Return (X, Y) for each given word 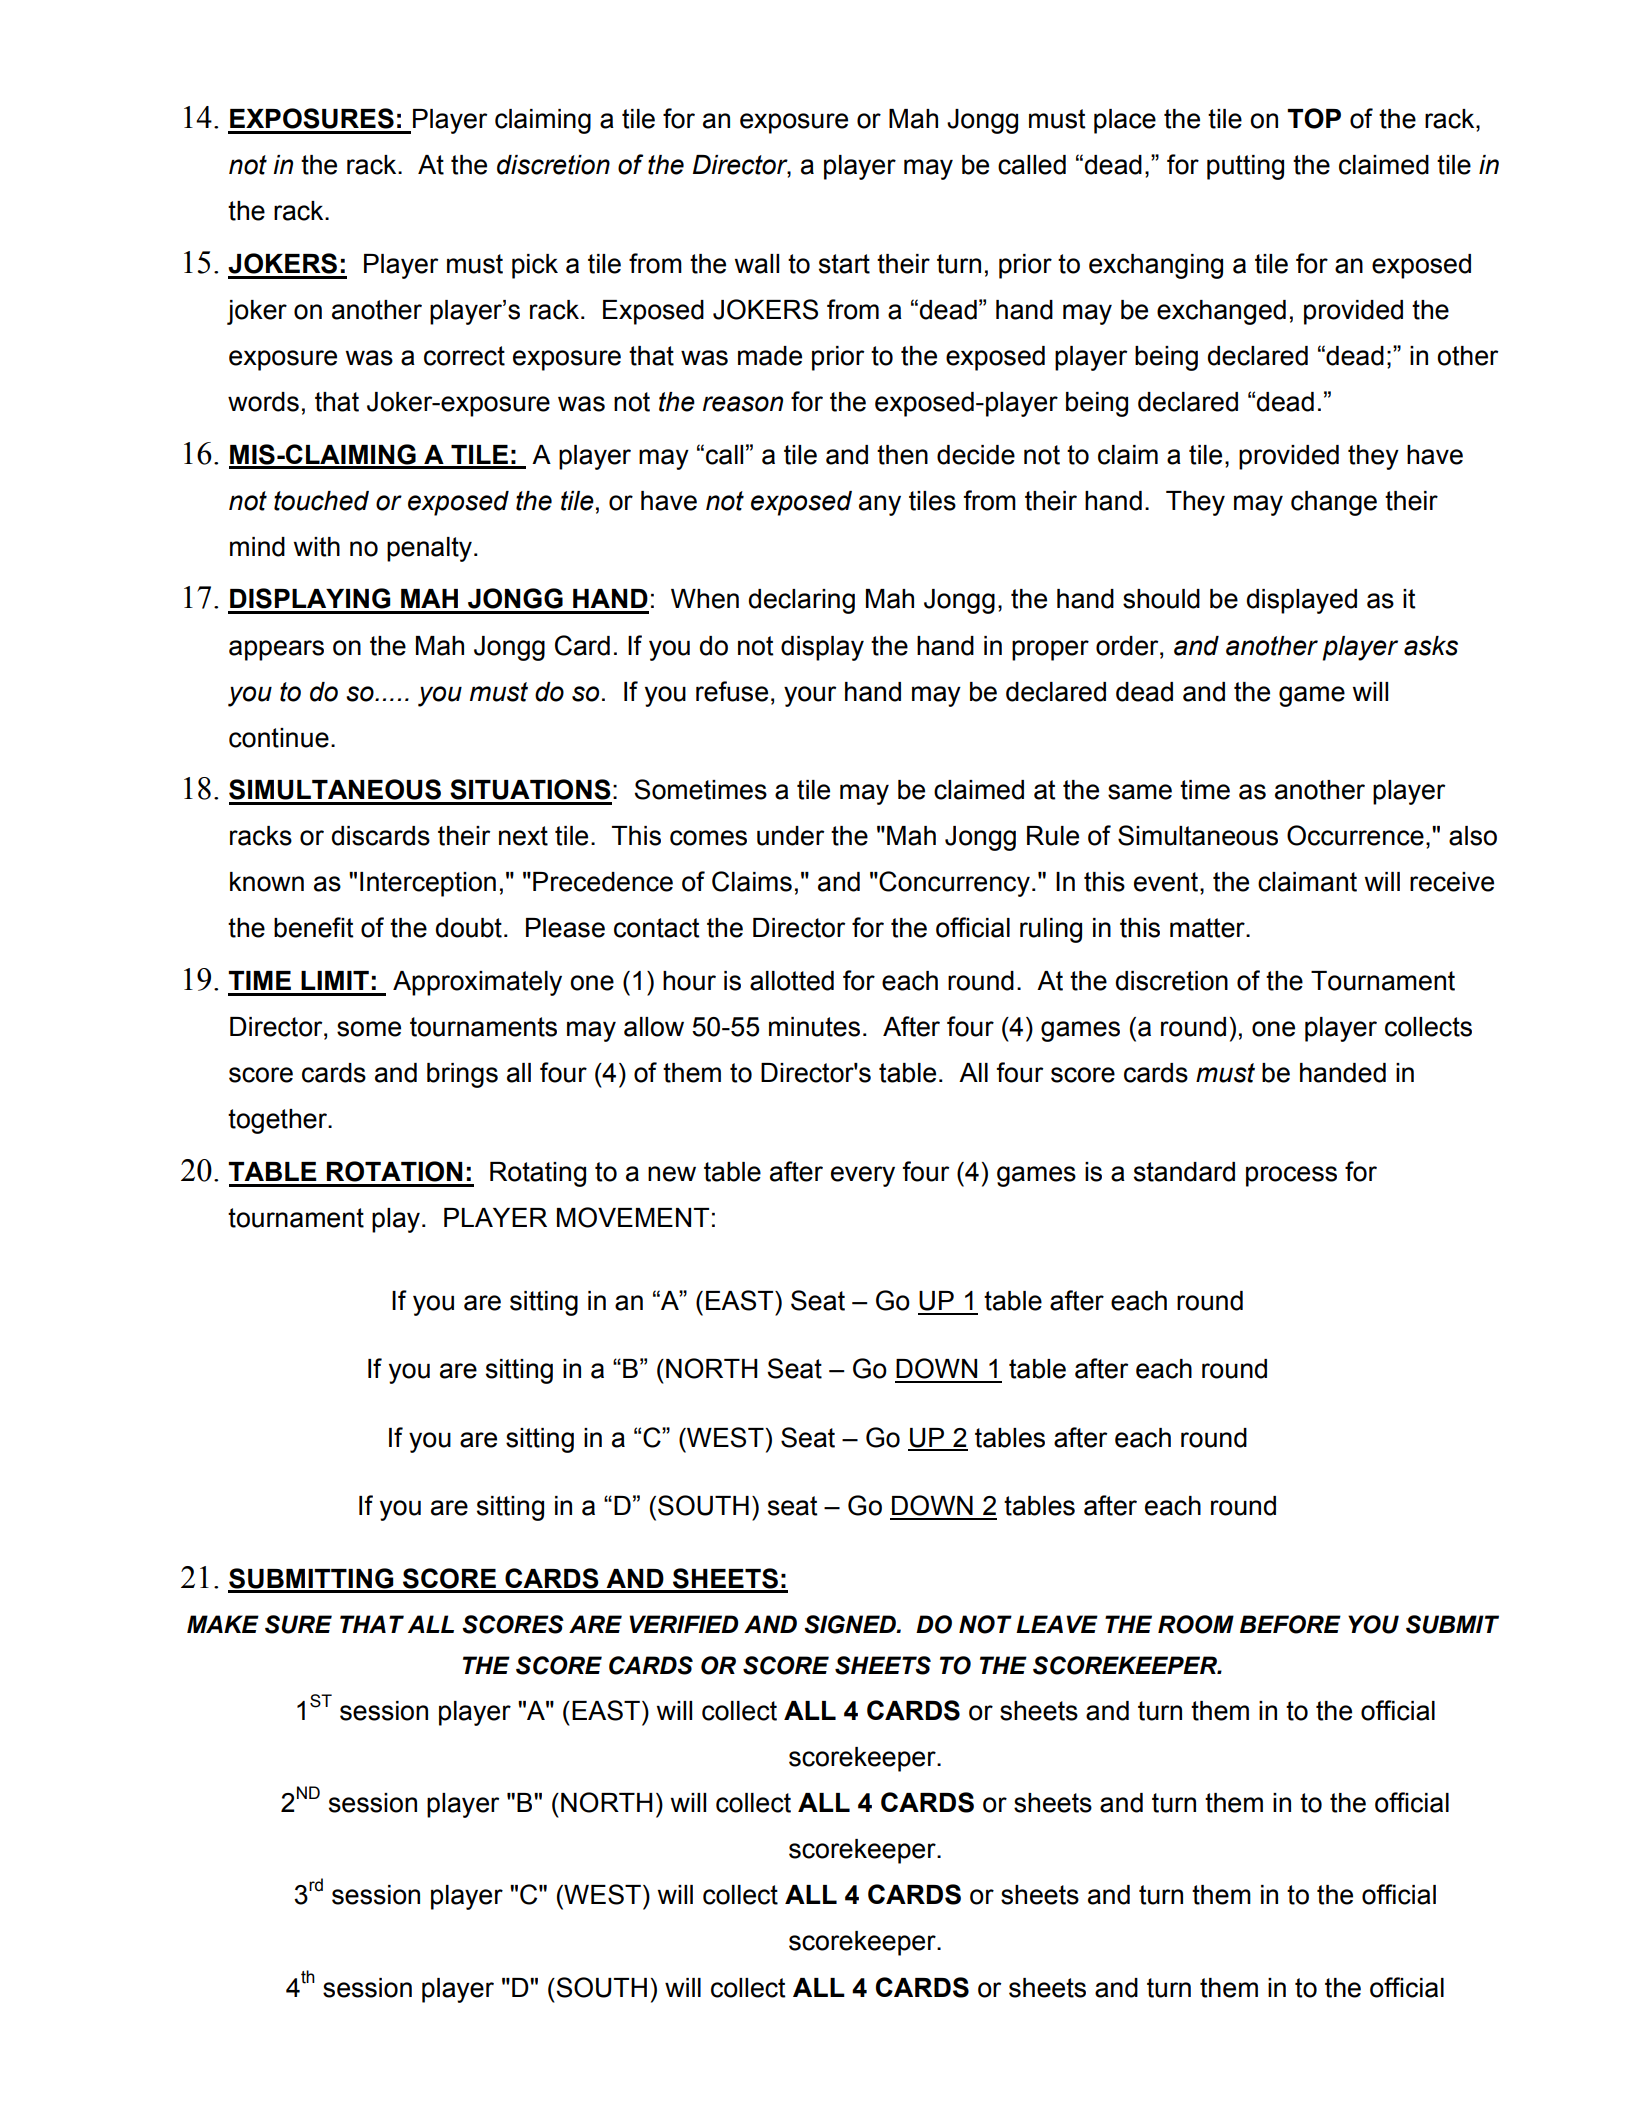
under (790, 836)
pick (535, 266)
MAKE (223, 1624)
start (844, 264)
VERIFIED (683, 1624)
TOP (1314, 118)
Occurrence (1355, 835)
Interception (428, 884)
